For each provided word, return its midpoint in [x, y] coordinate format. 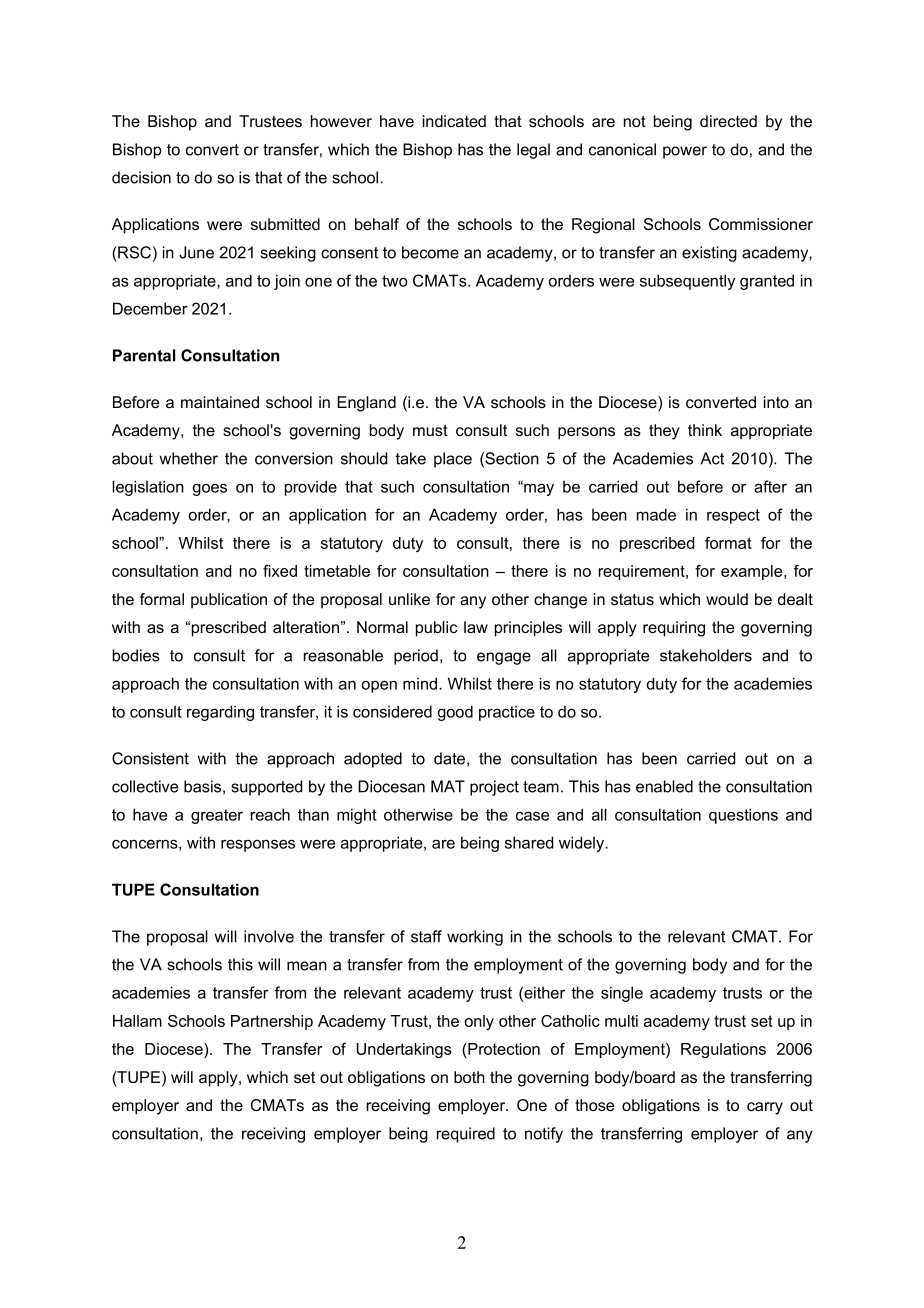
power [685, 152]
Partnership [272, 1022]
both [469, 1077]
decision [141, 177]
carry [765, 1108]
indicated [454, 121]
